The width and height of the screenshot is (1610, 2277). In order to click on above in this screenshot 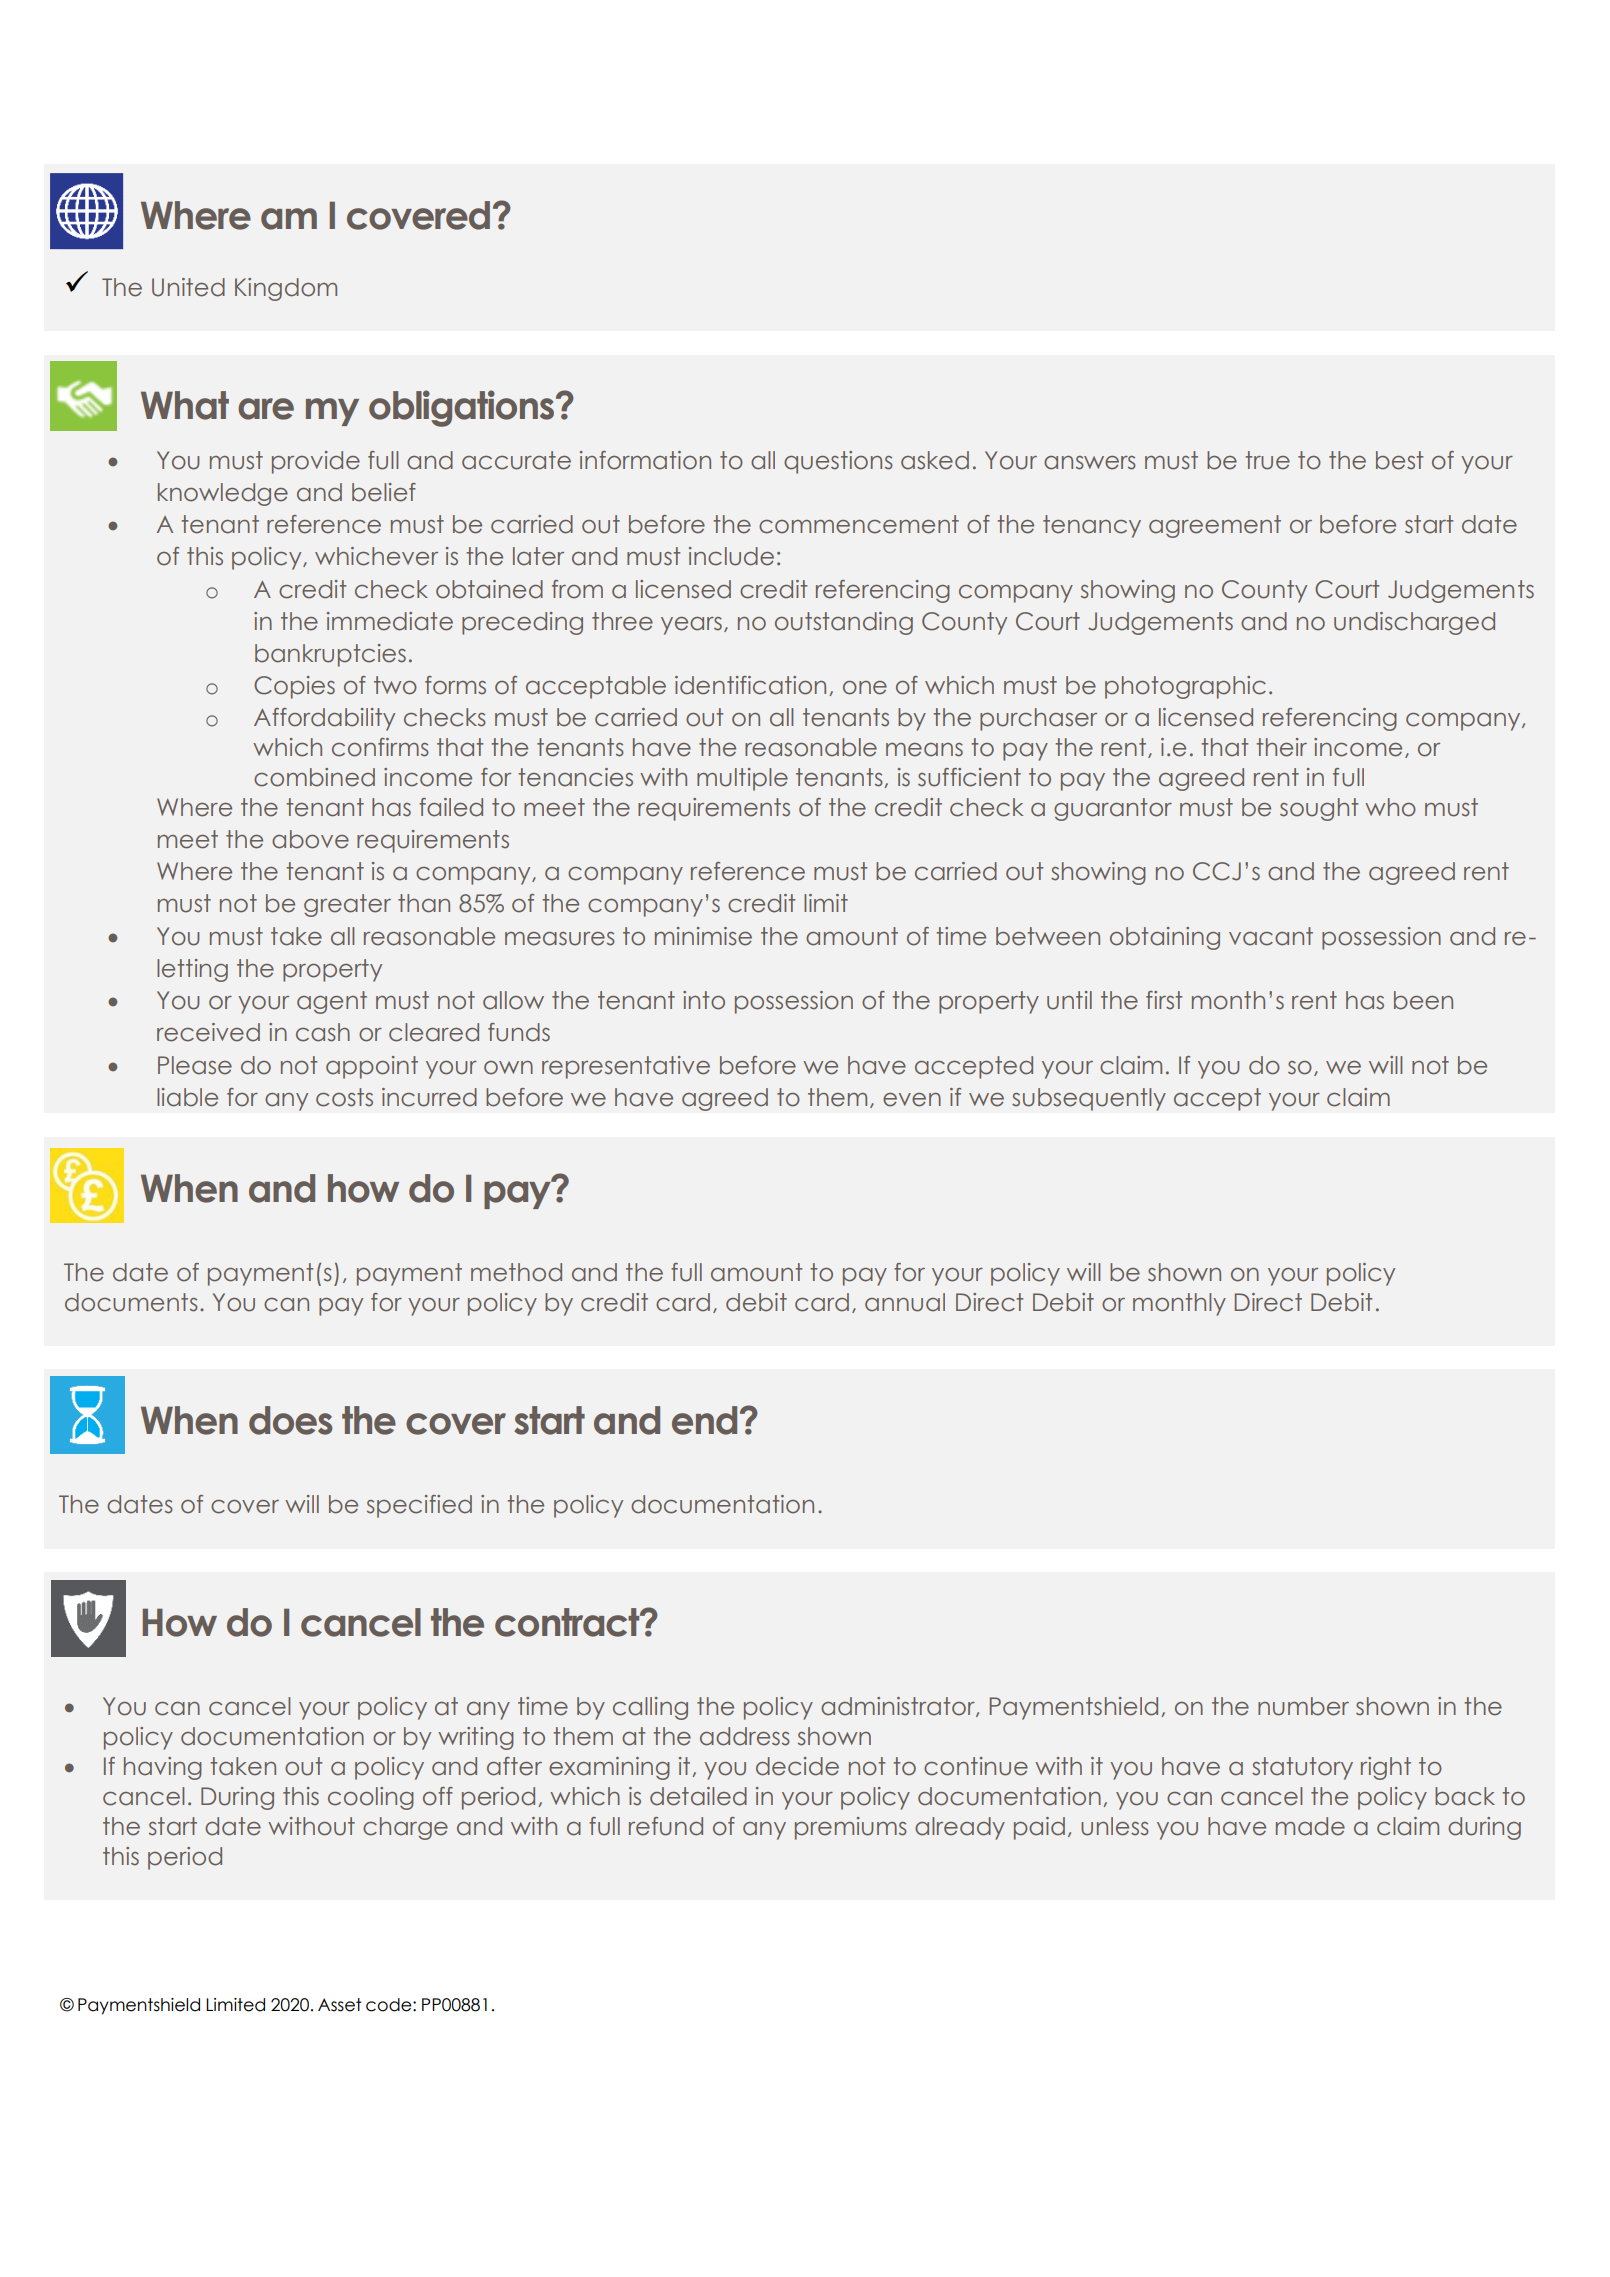, I will do `click(310, 839)`.
